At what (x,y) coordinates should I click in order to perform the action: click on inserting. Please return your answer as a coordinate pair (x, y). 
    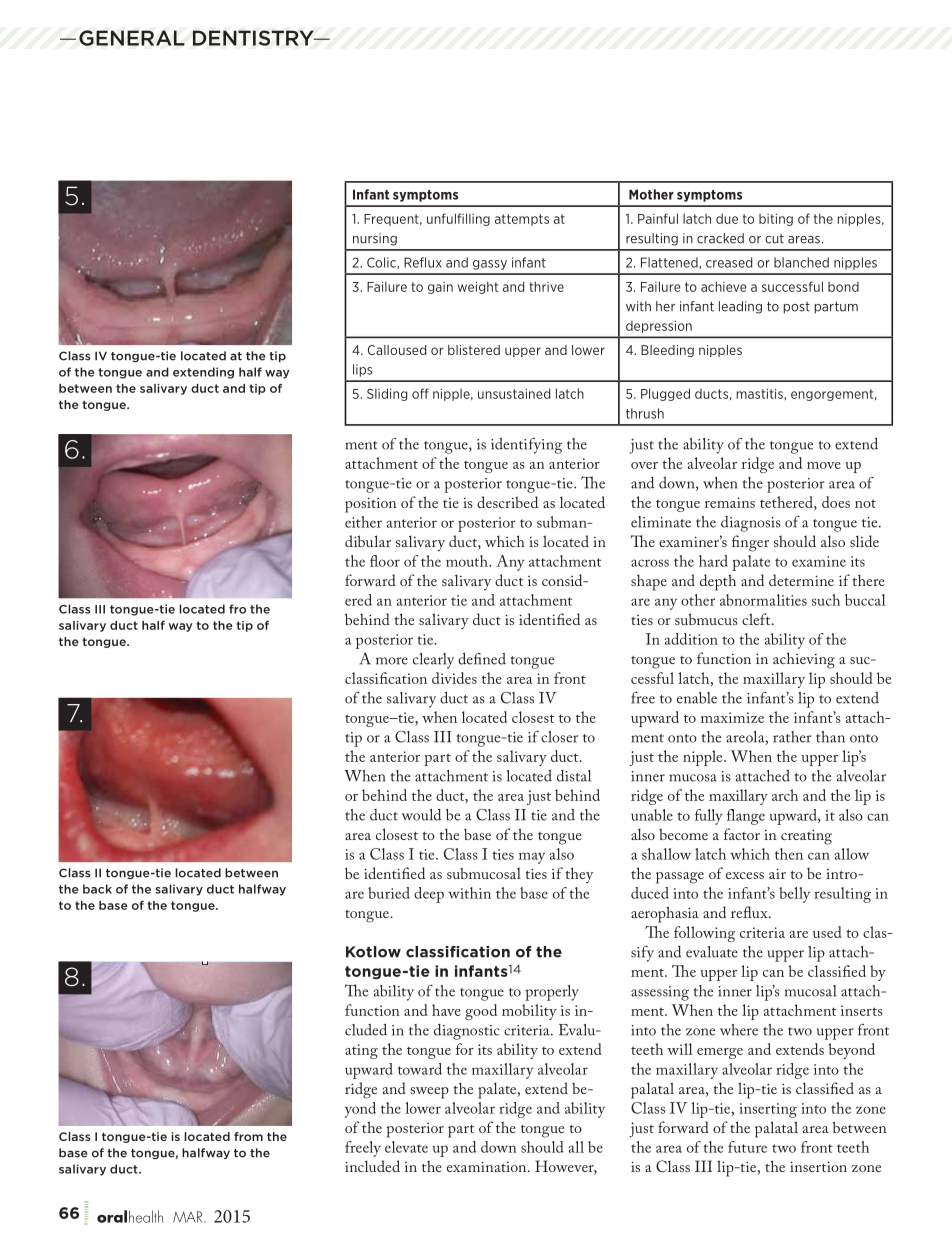
    Looking at the image, I should click on (768, 1110).
